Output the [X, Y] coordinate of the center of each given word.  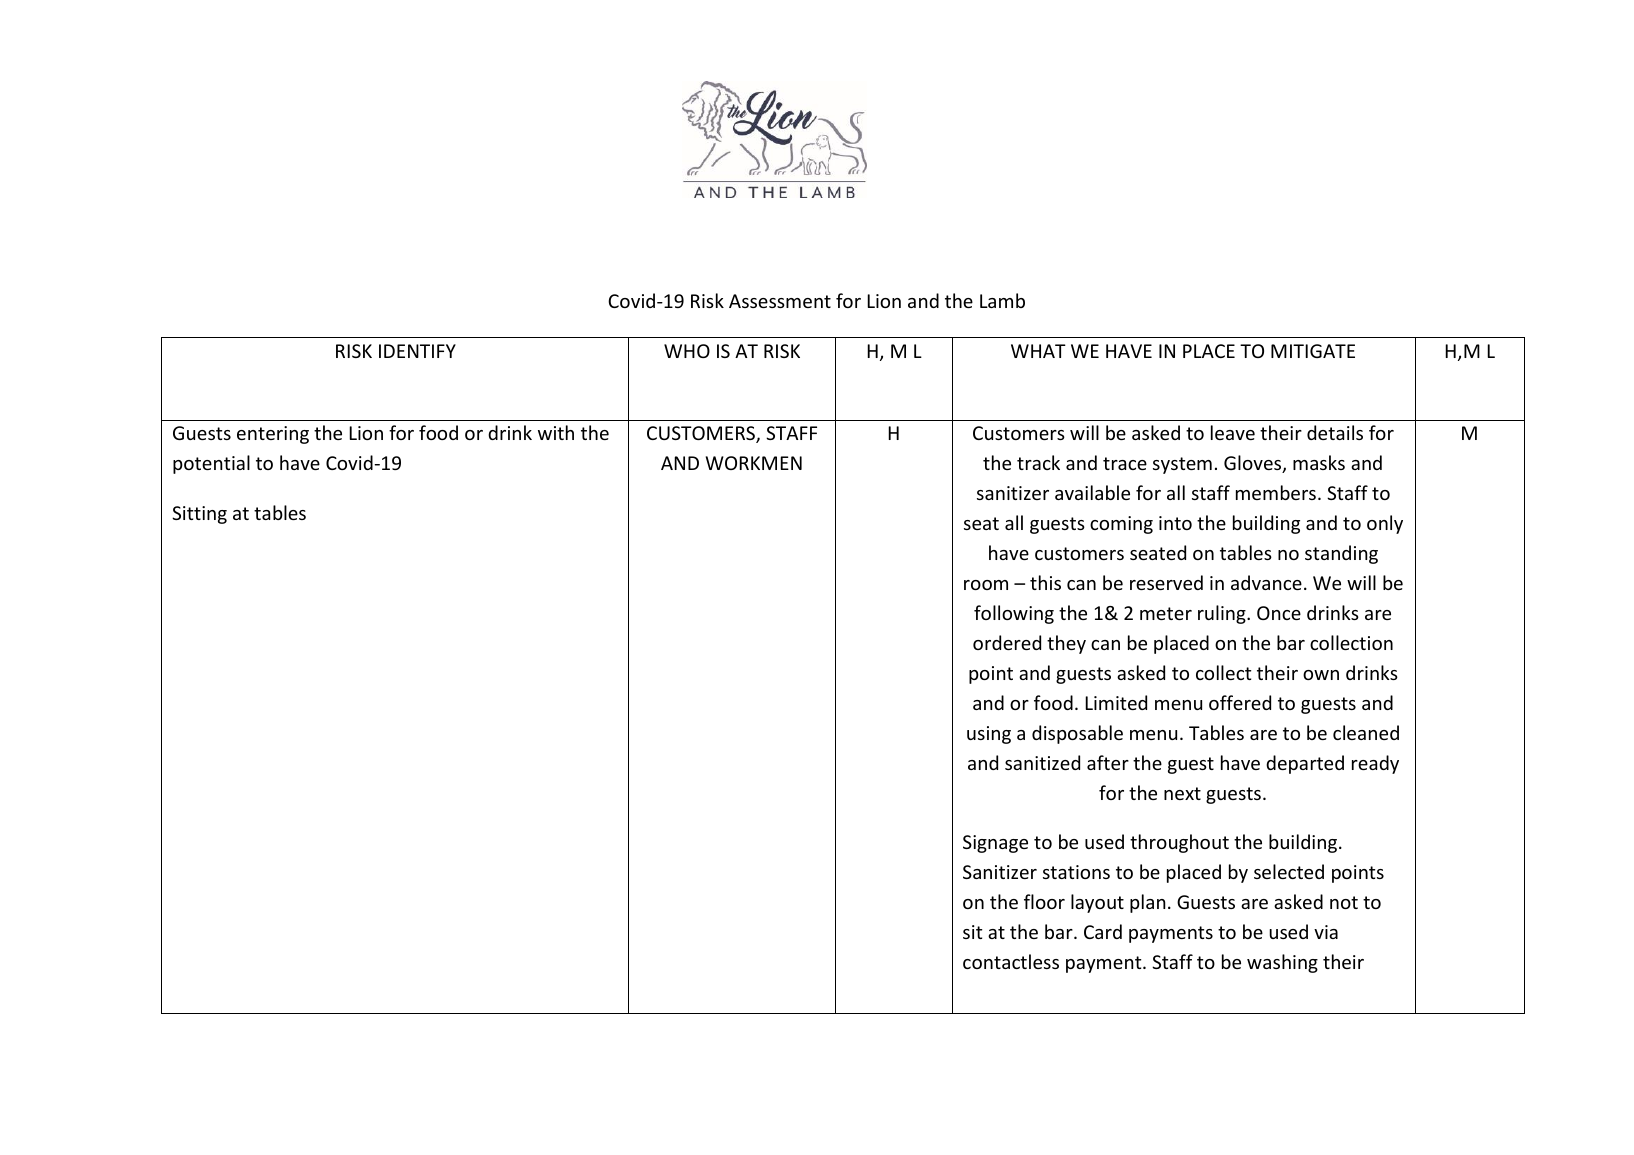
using [989, 735]
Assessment [780, 301]
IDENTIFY [417, 351]
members [1276, 492]
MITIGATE [1313, 351]
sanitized [1042, 762]
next [1182, 793]
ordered [1007, 642]
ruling [1223, 614]
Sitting [199, 515]
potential [211, 464]
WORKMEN [754, 463]
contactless [1011, 961]
